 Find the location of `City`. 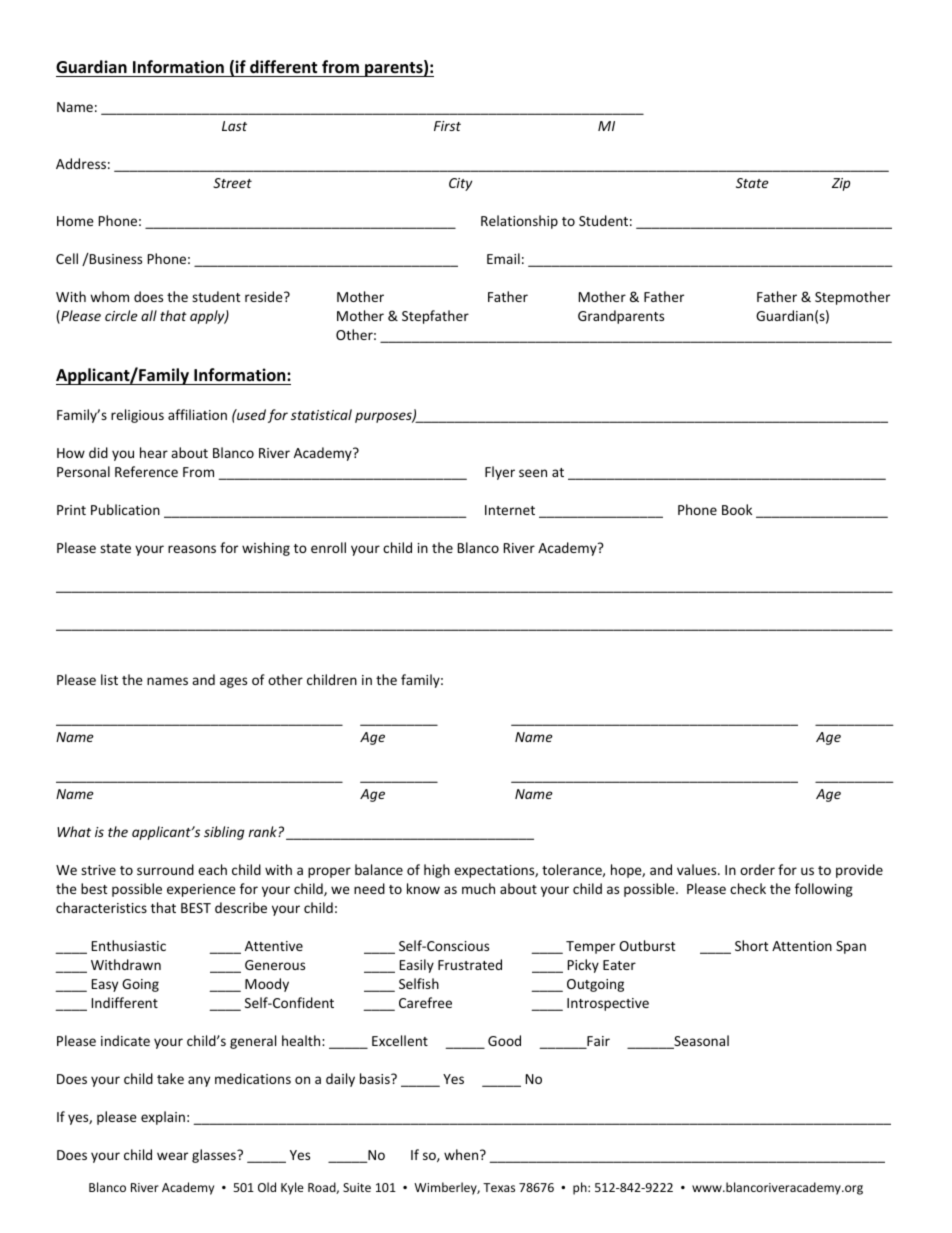

City is located at coordinates (460, 184).
